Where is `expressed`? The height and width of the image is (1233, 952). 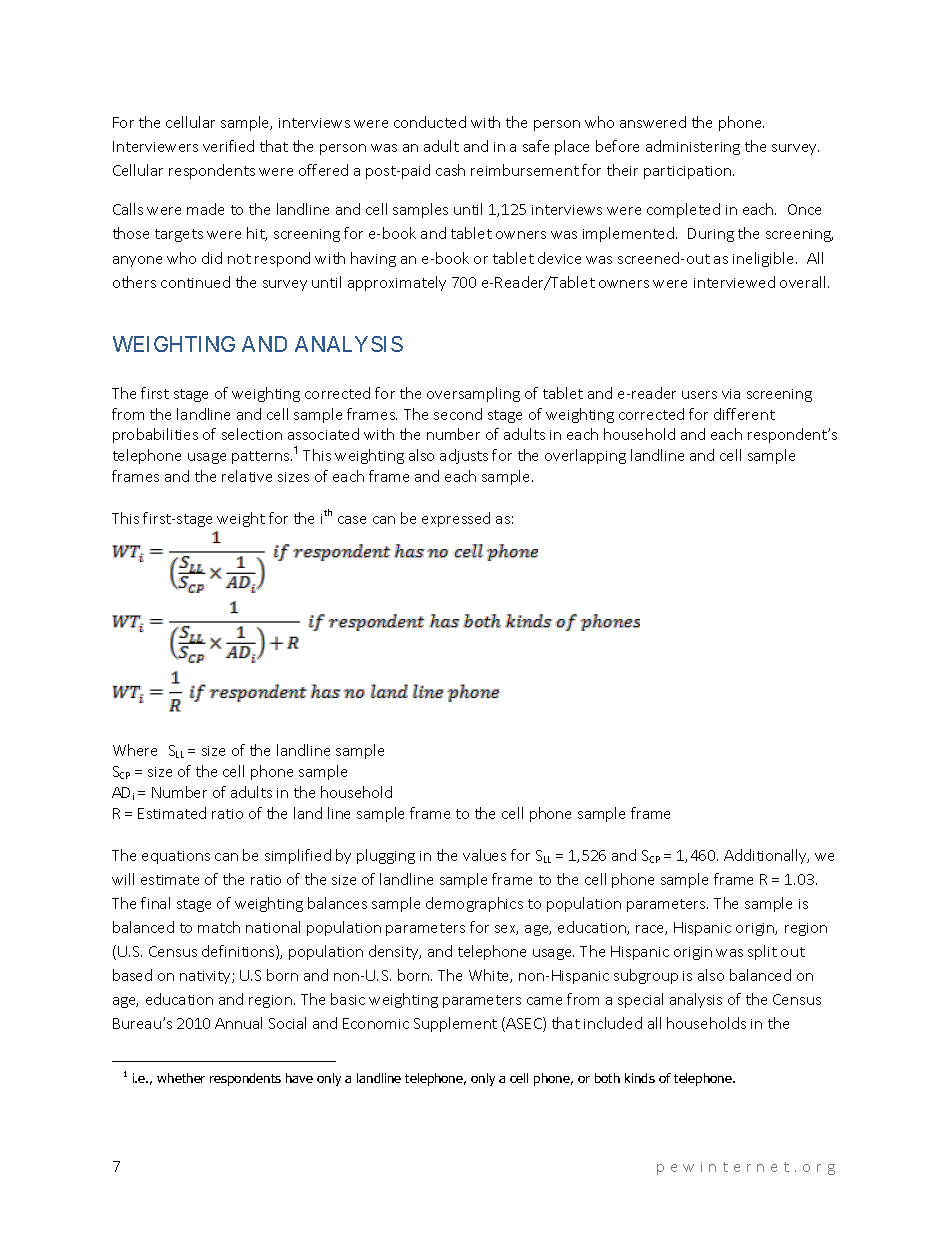 expressed is located at coordinates (456, 519).
